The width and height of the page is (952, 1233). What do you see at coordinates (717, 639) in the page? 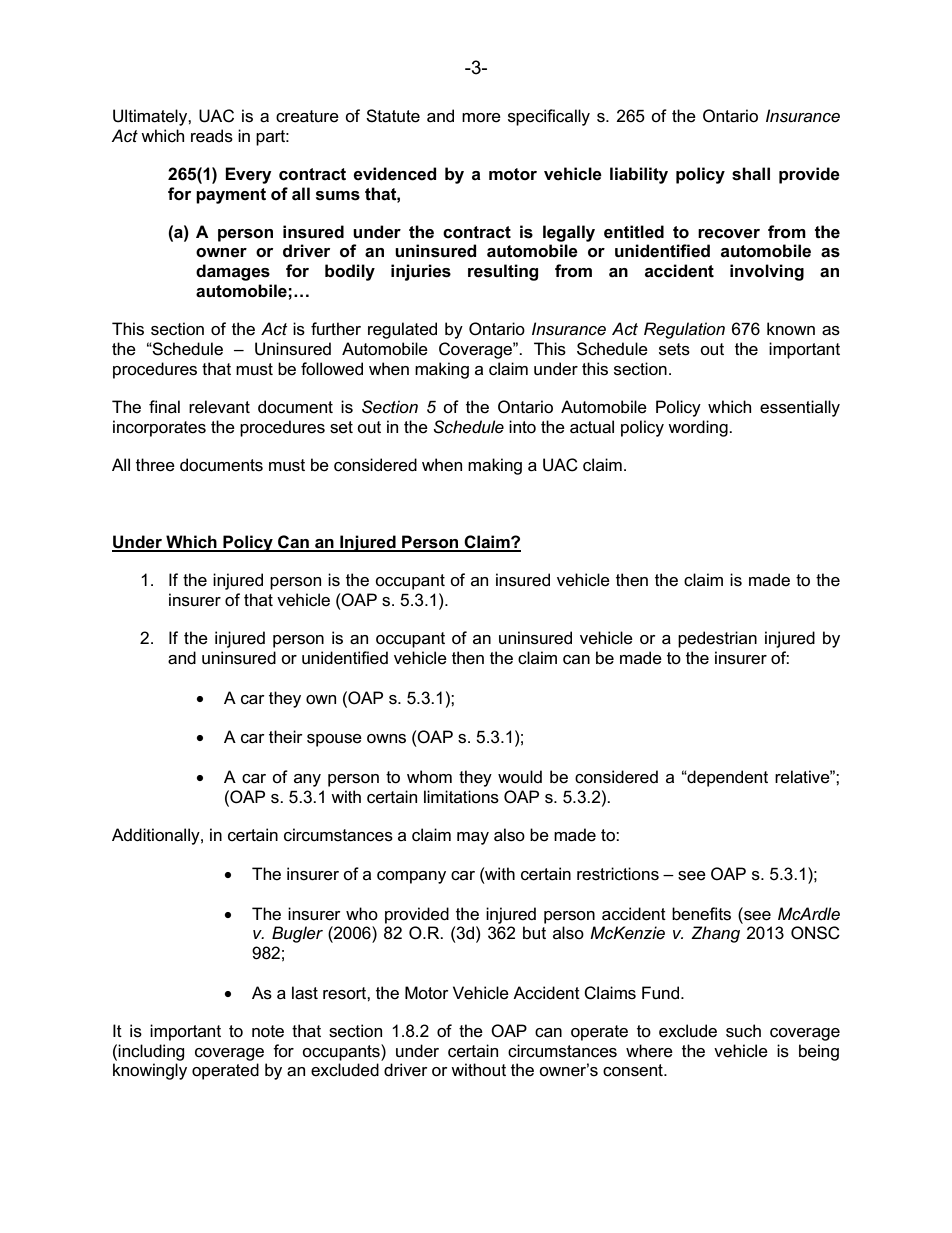
I see `pedestrian` at bounding box center [717, 639].
